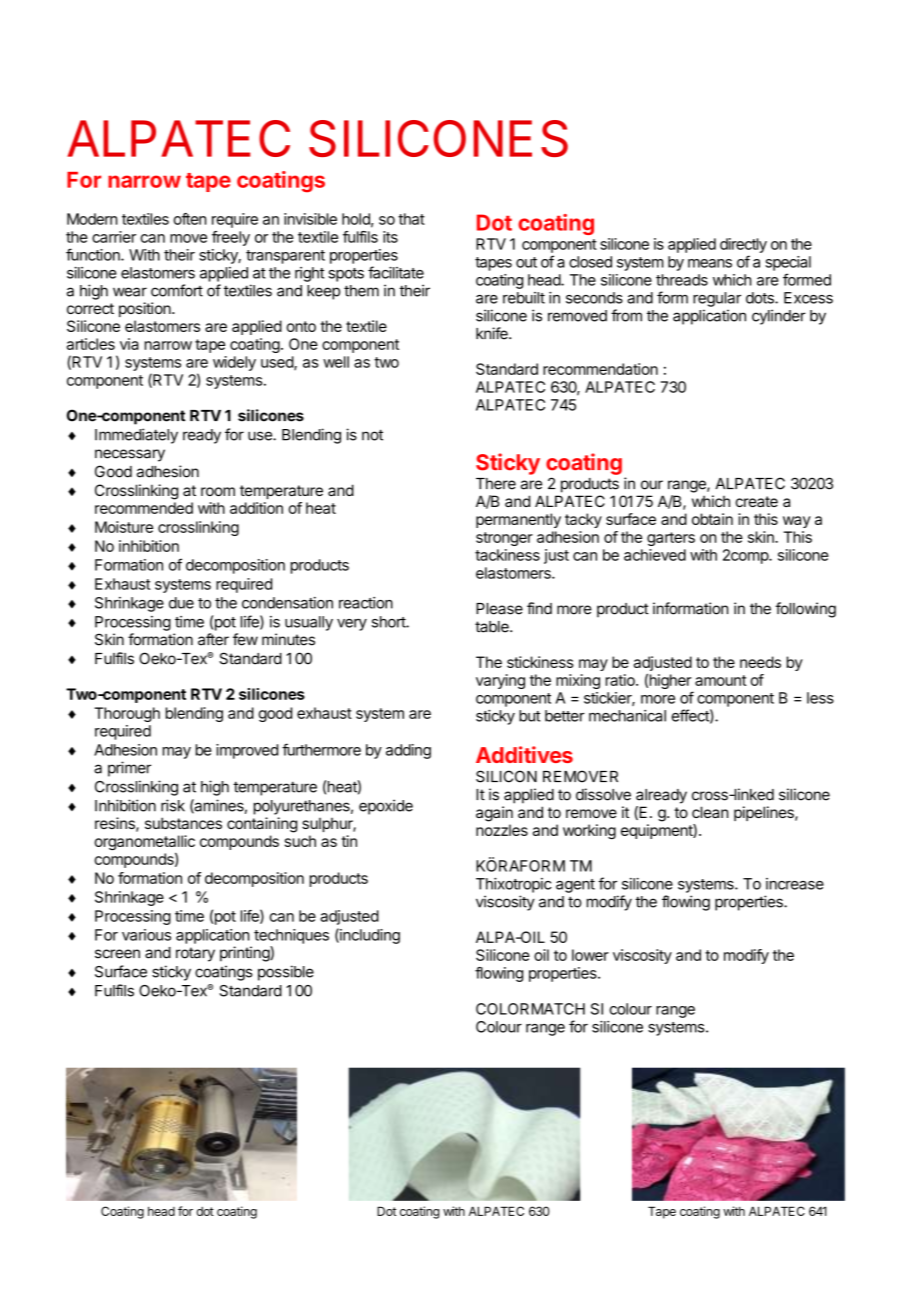 The image size is (924, 1308). What do you see at coordinates (181, 603) in the document?
I see `due` at bounding box center [181, 603].
